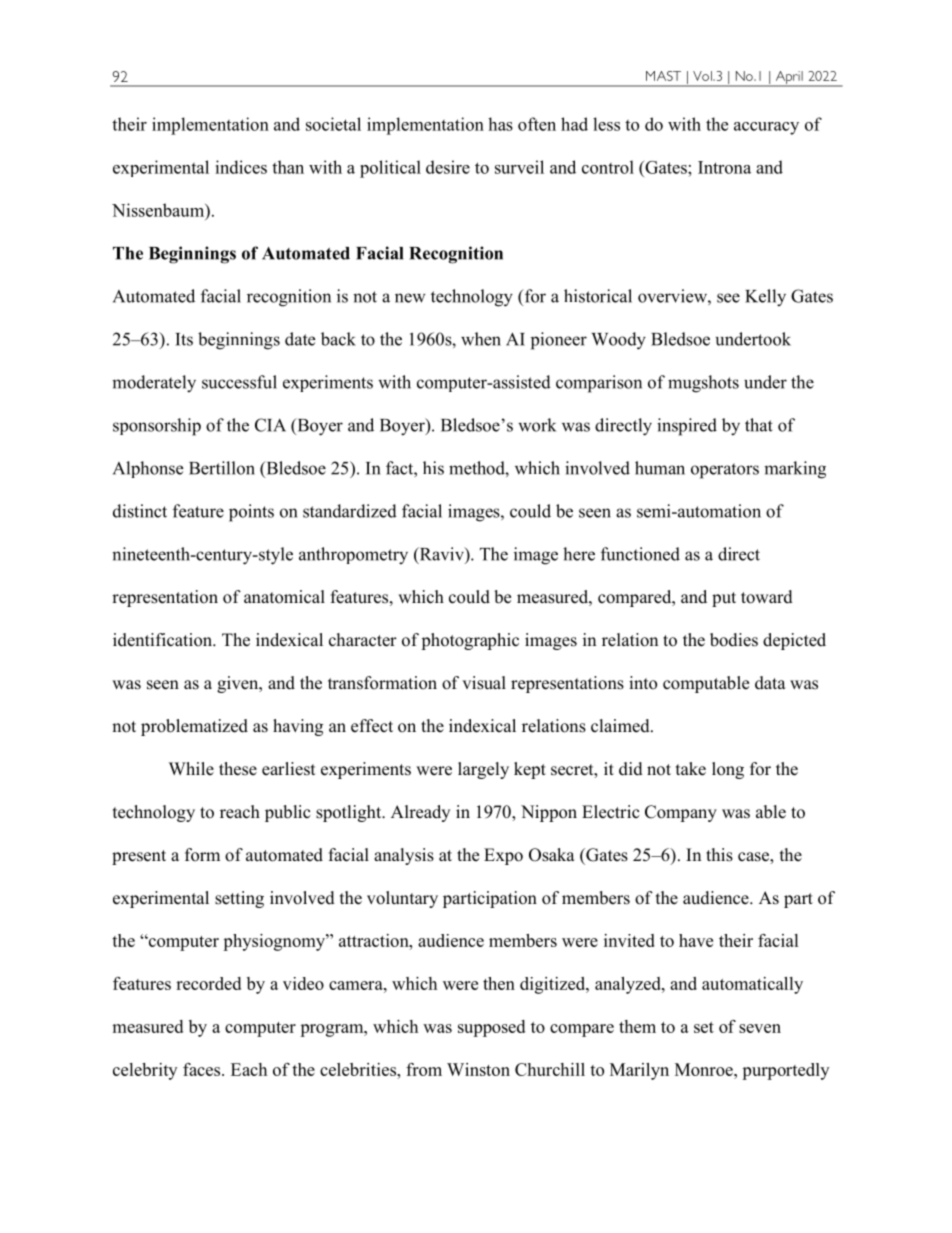 The height and width of the document is (1233, 952). I want to click on indices, so click(241, 167).
